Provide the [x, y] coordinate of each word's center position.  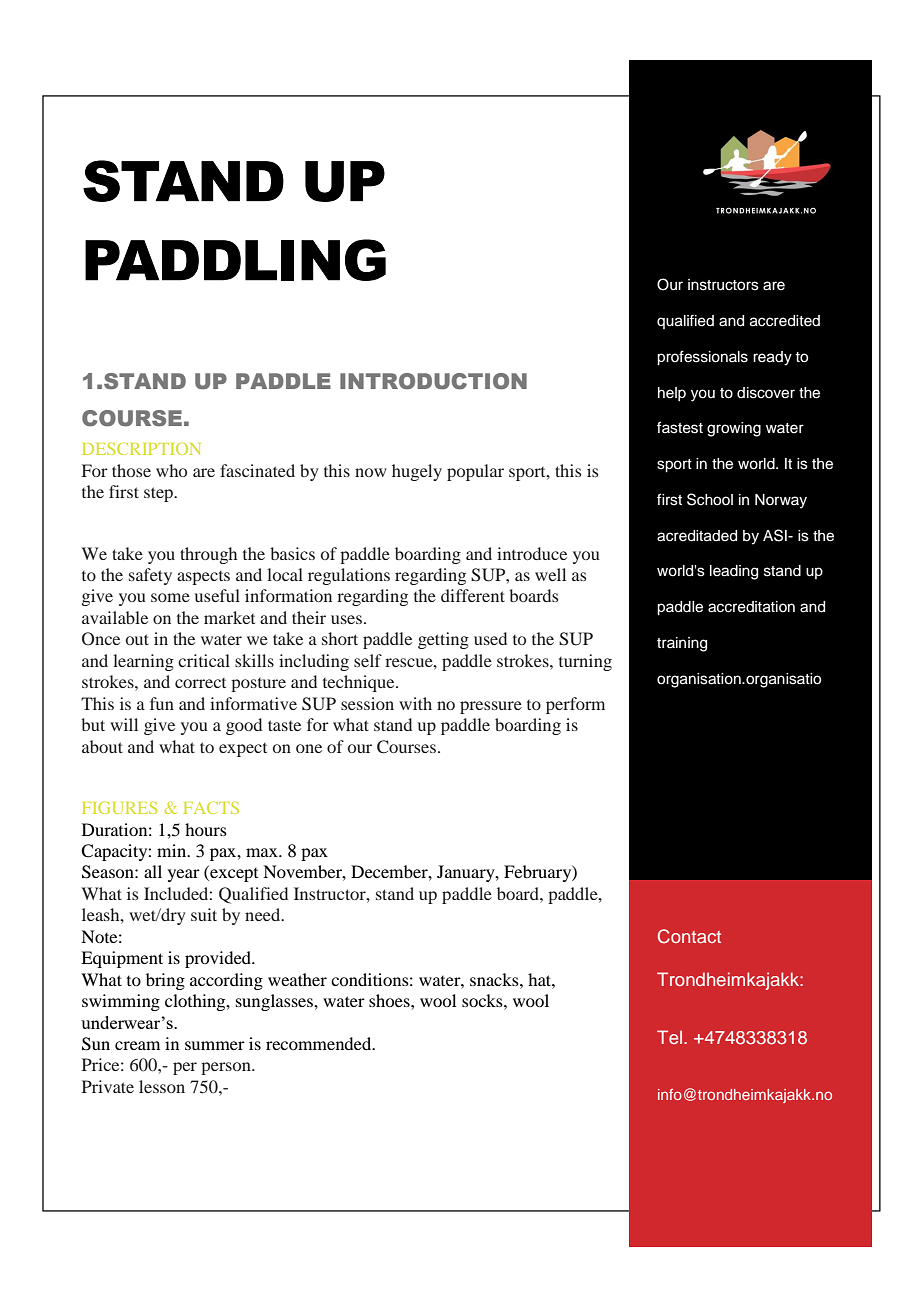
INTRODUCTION [433, 381]
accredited [785, 321]
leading [734, 572]
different [473, 595]
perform [575, 705]
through [208, 555]
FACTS [211, 807]
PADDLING [235, 260]
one [309, 748]
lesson [162, 1086]
